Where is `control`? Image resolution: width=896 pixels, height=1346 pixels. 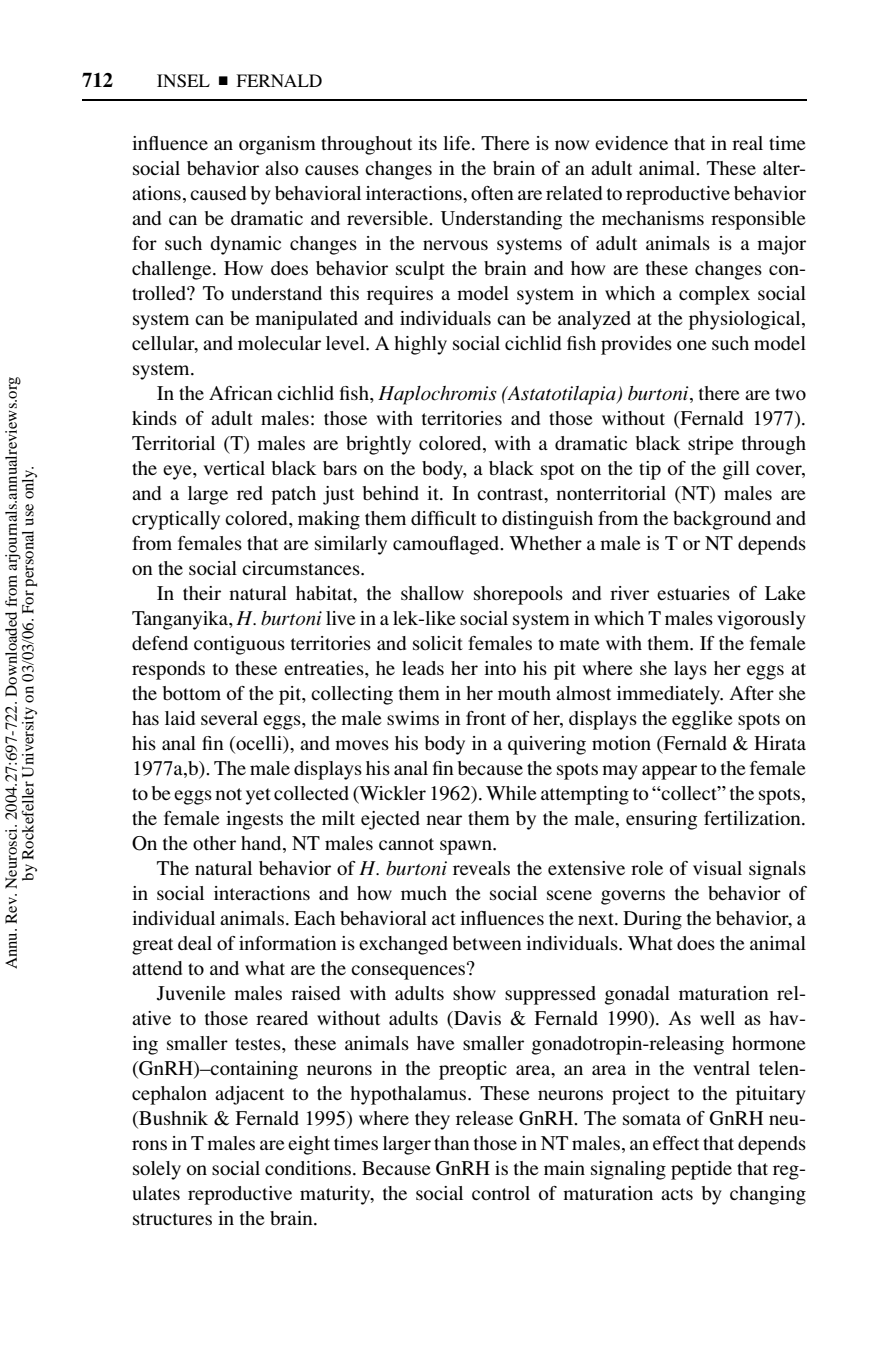
control is located at coordinates (501, 1193).
